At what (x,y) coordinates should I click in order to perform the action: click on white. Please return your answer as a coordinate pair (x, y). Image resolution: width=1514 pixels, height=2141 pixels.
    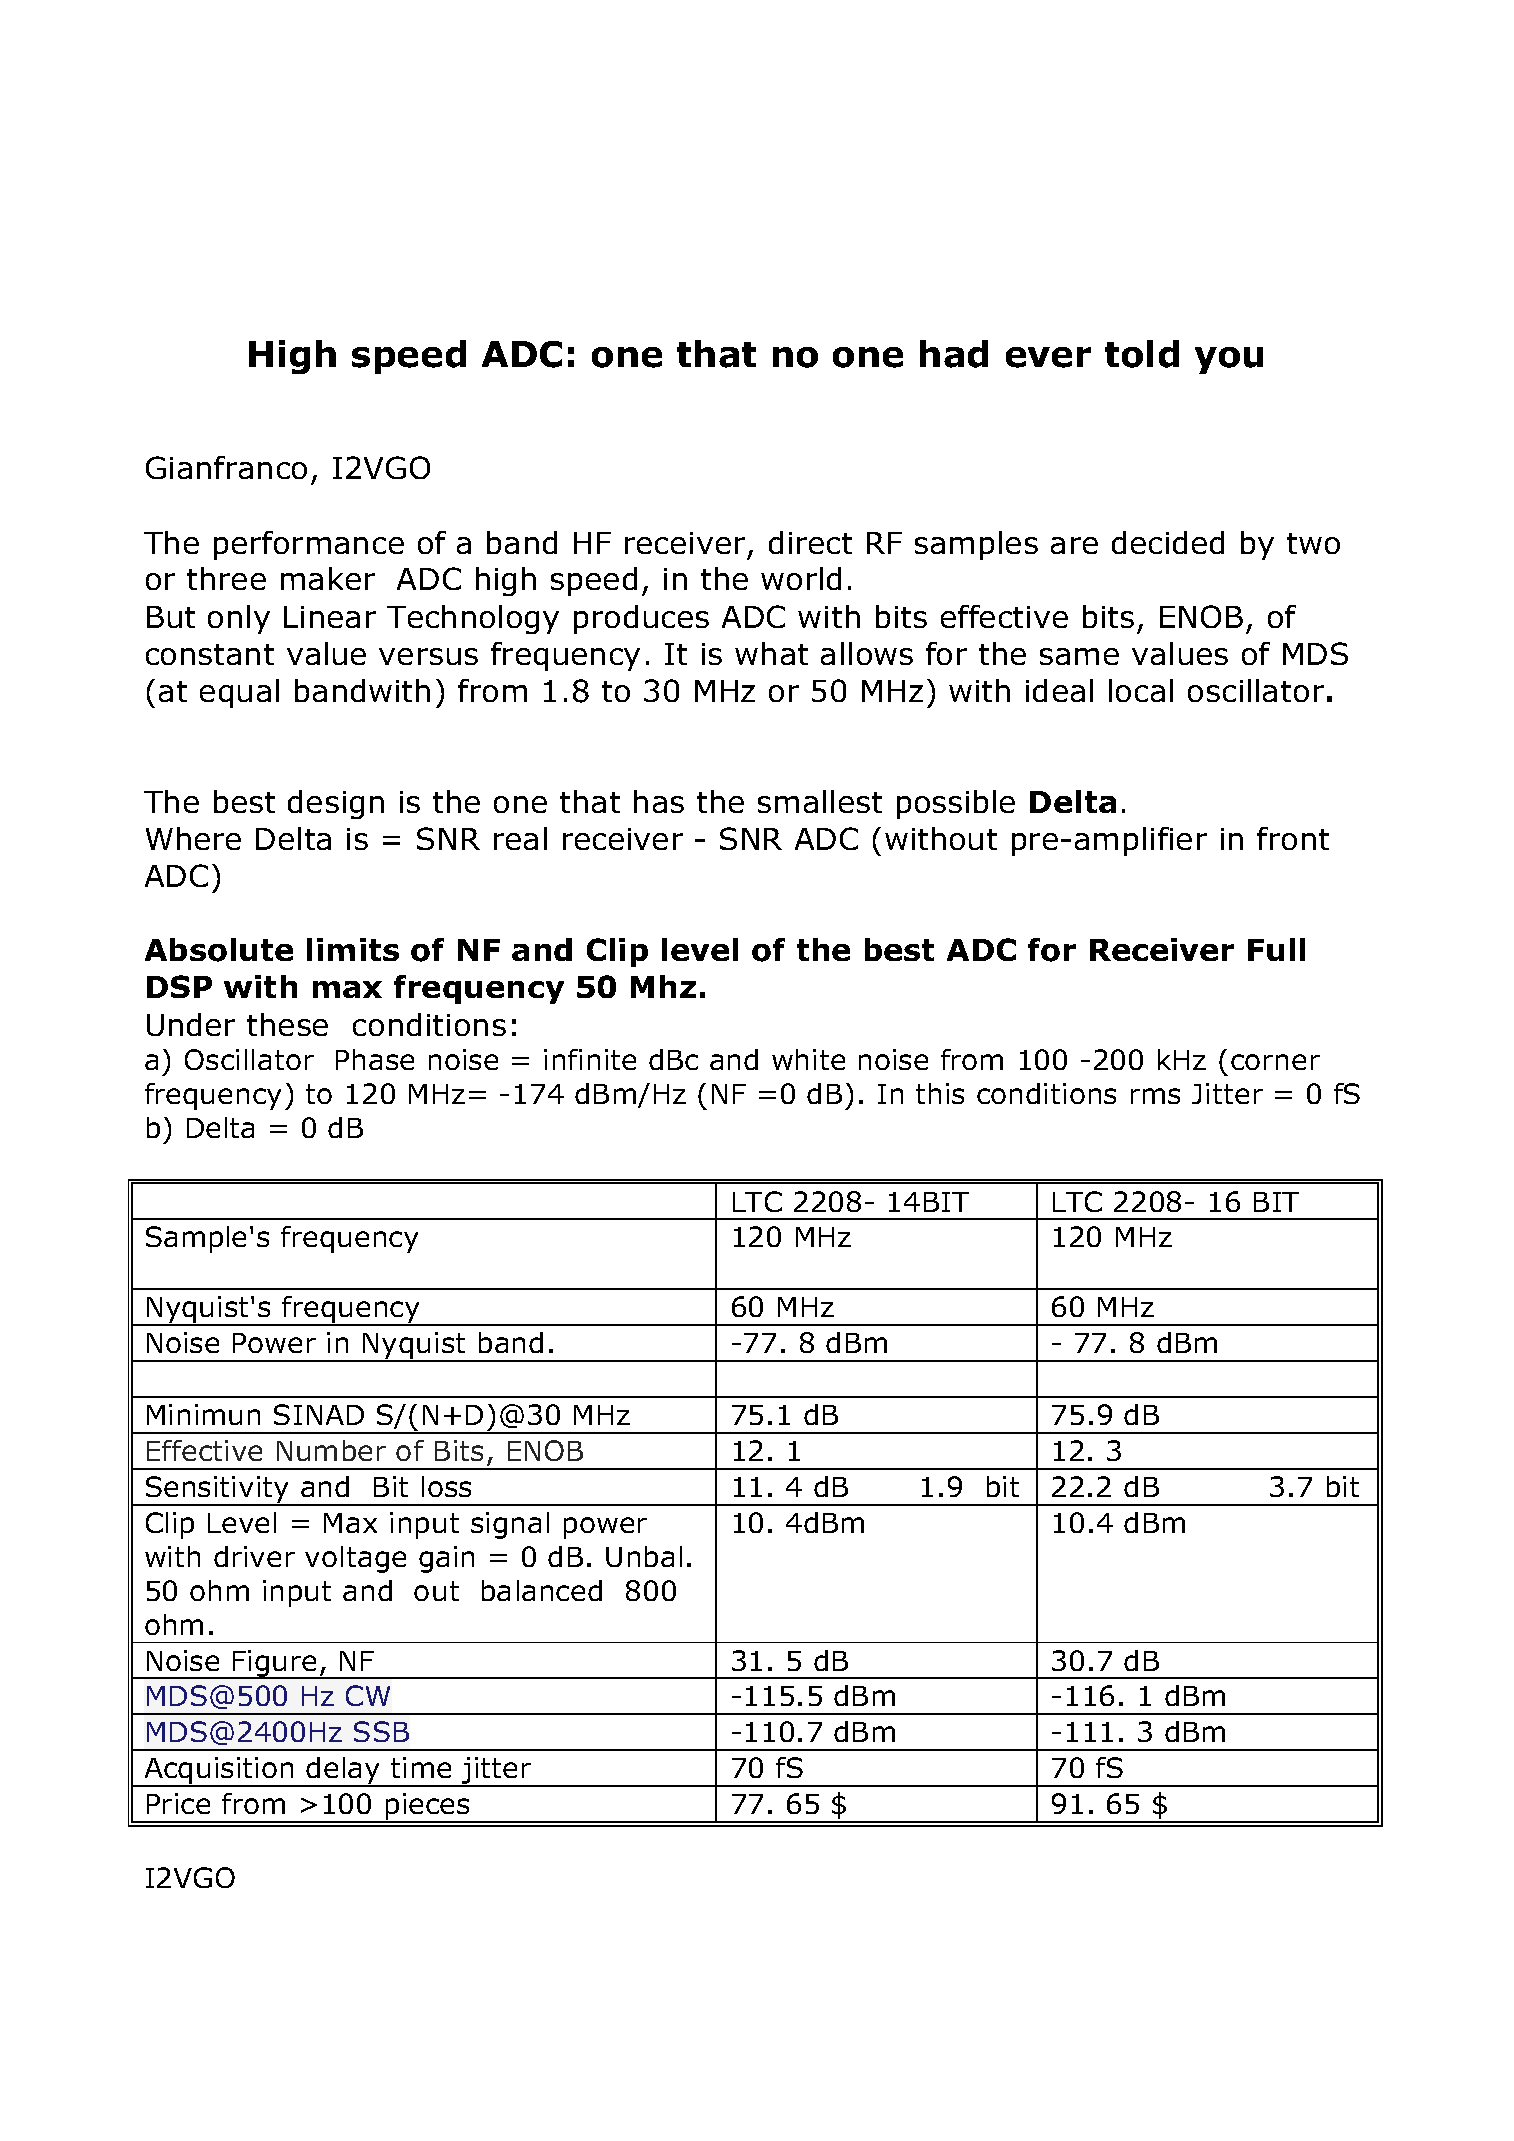
    Looking at the image, I should click on (808, 1059).
